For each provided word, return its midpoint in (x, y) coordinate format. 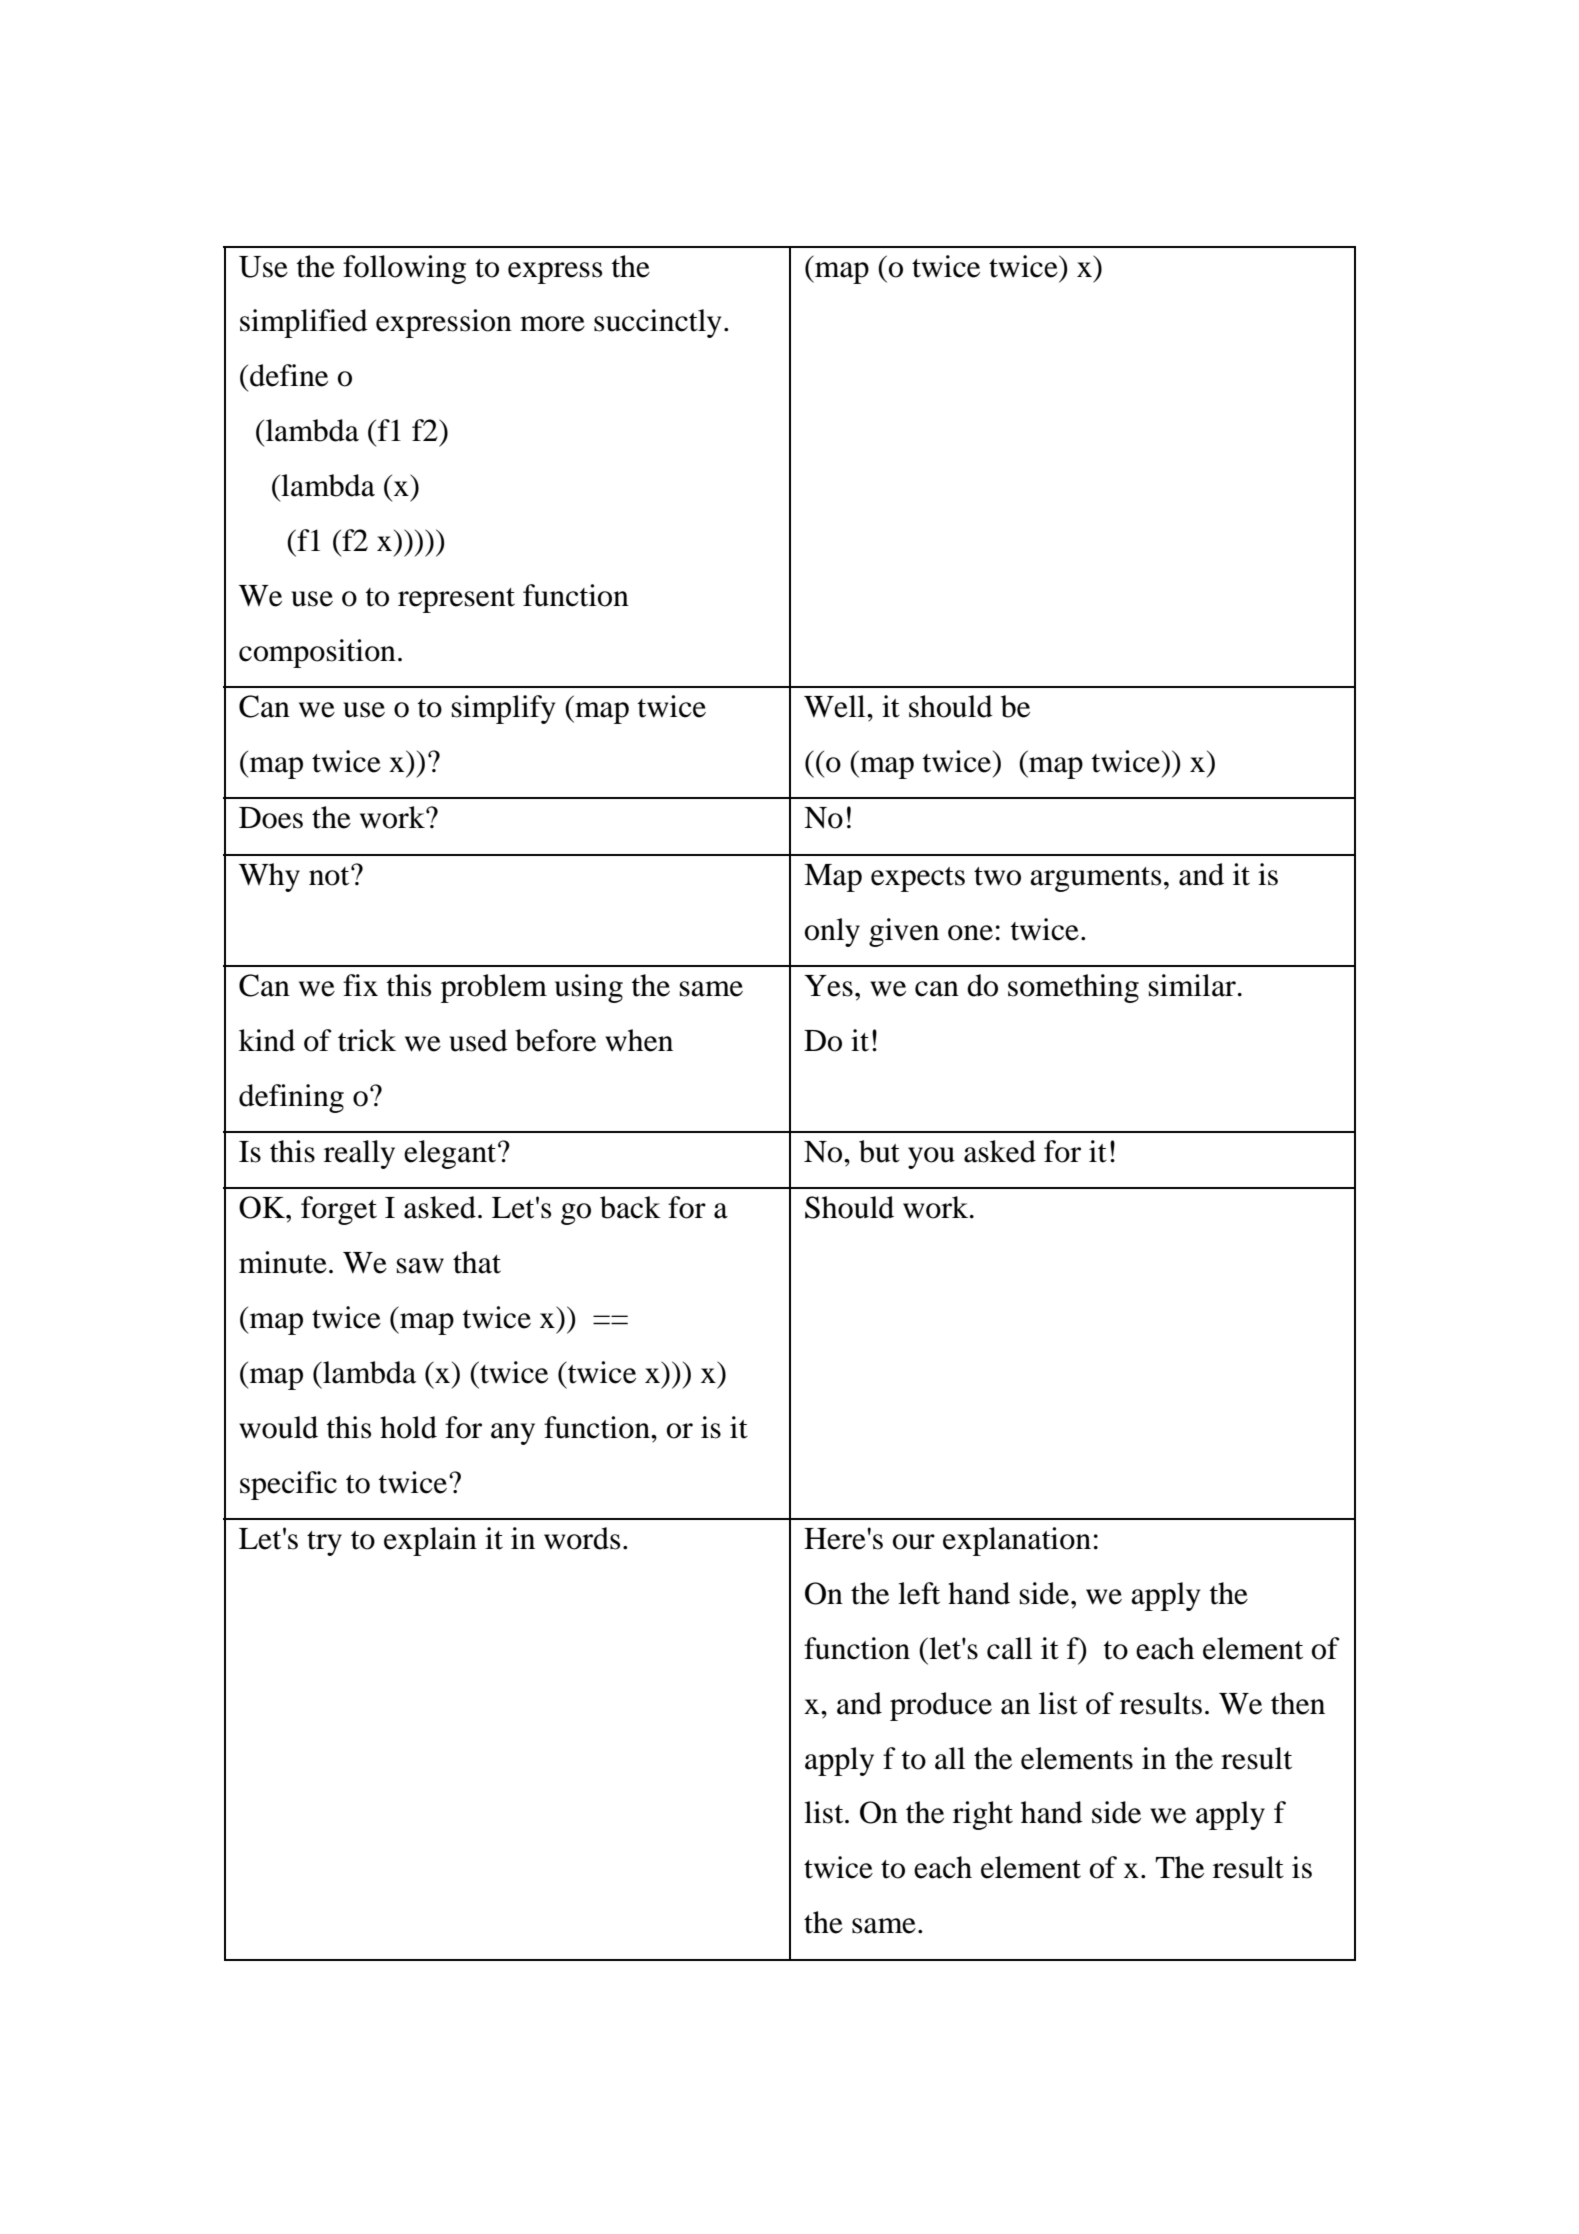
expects (918, 879)
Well (836, 706)
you (931, 1158)
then (1298, 1703)
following (404, 269)
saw (420, 1266)
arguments (1095, 879)
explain (430, 1541)
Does (271, 818)
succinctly (657, 323)
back (630, 1207)
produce (941, 1706)
